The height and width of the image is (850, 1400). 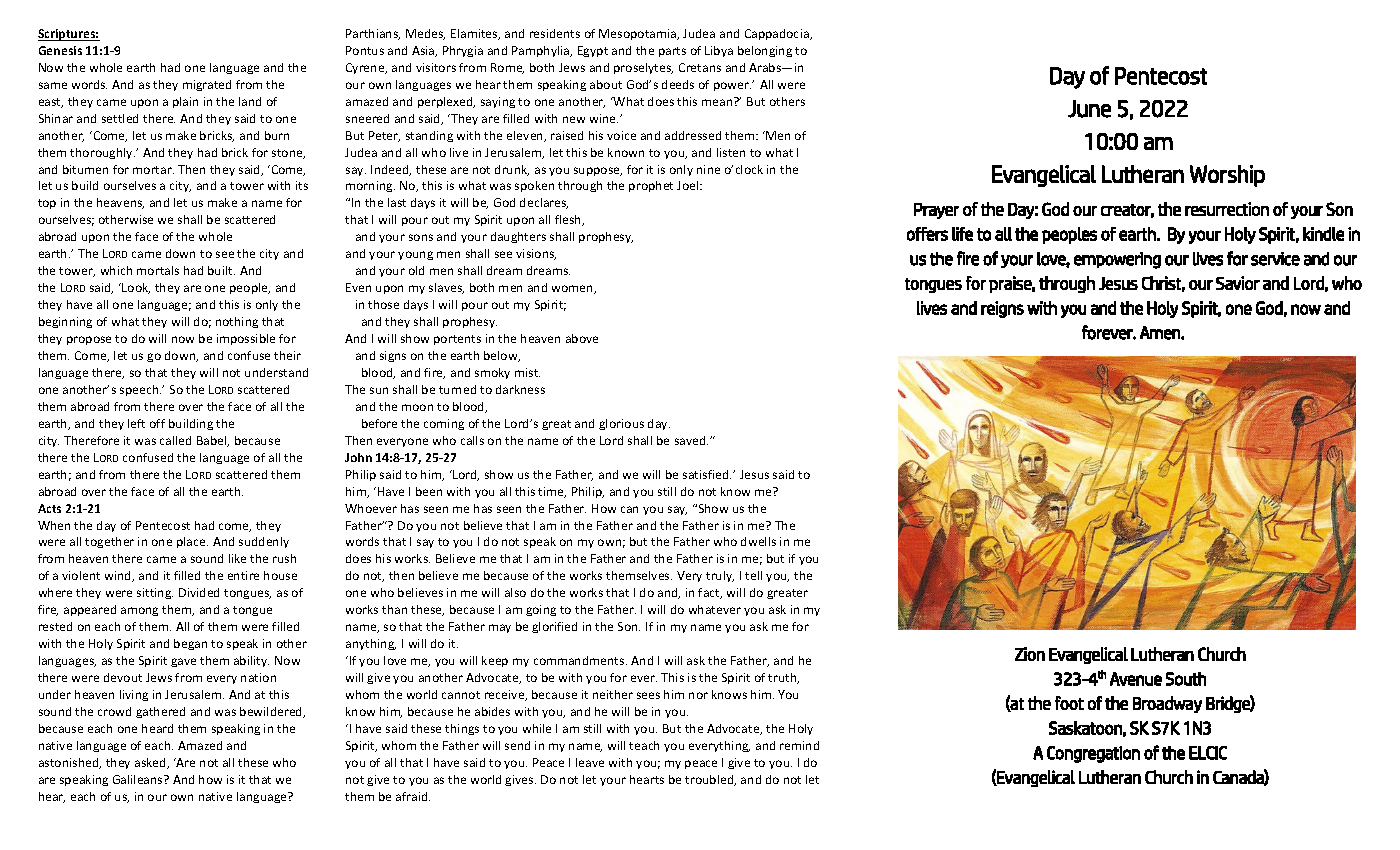 What do you see at coordinates (621, 424) in the image?
I see `glorious` at bounding box center [621, 424].
